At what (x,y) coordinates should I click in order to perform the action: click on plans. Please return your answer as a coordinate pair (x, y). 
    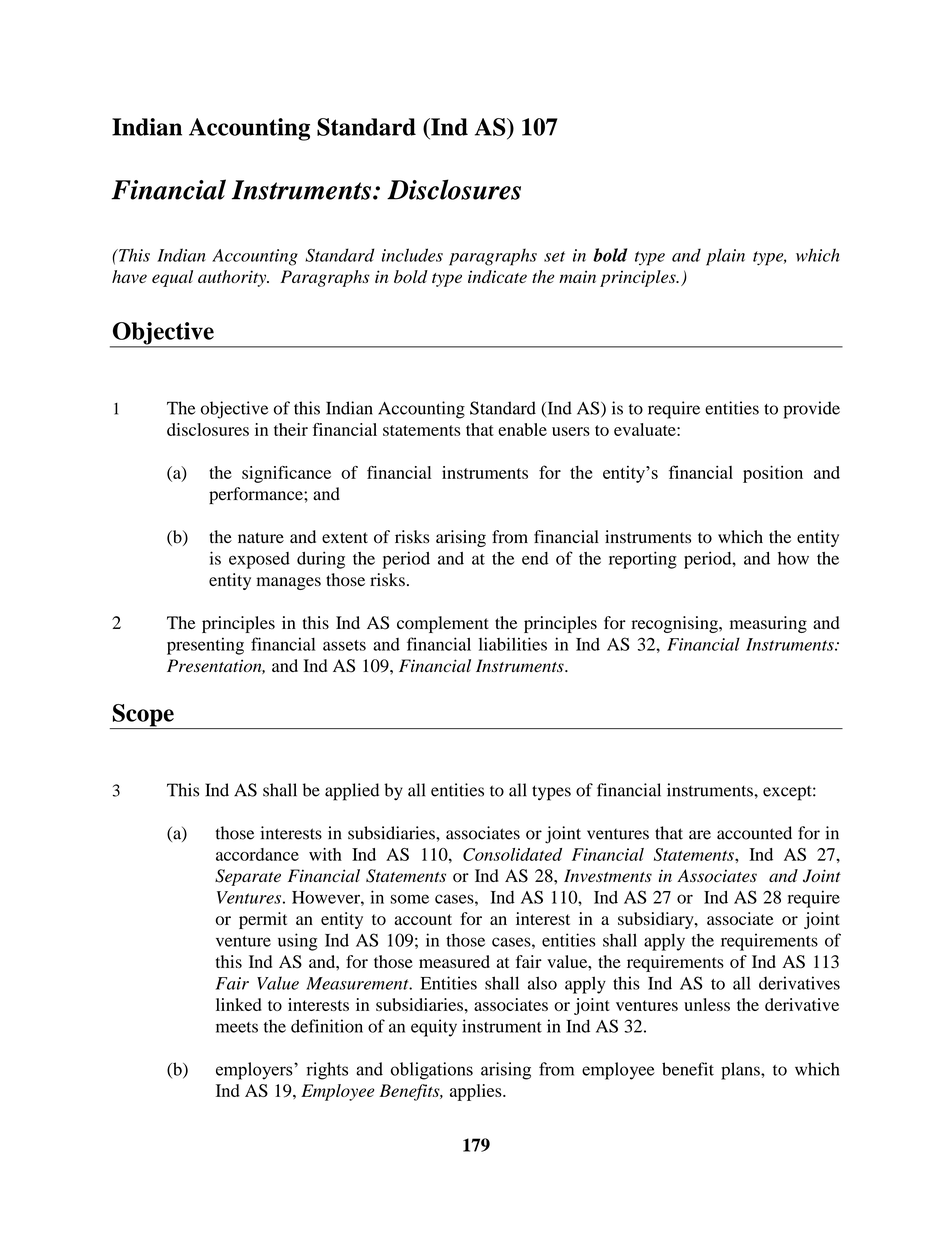
    Looking at the image, I should click on (741, 1071).
